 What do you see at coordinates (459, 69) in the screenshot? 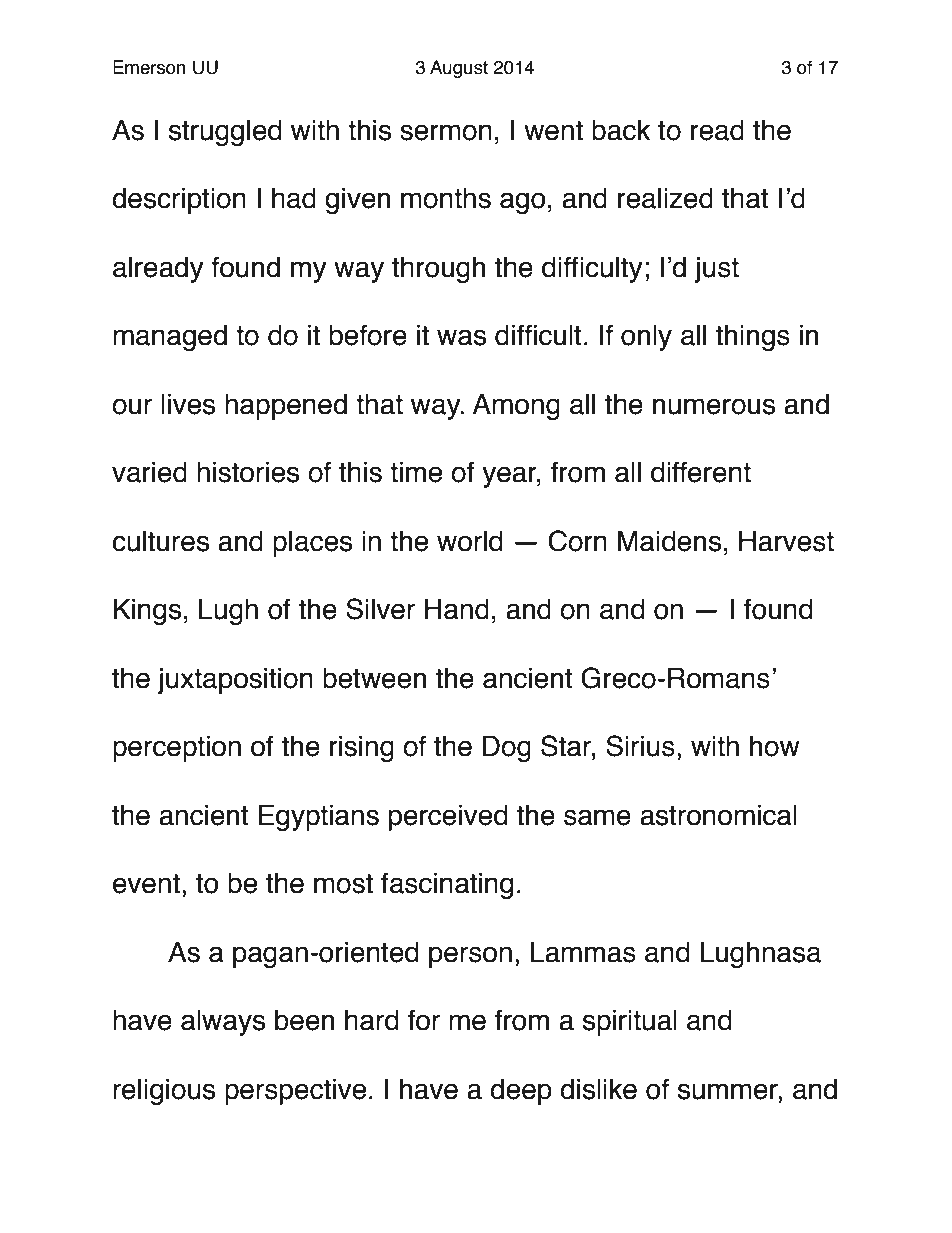
I see `August` at bounding box center [459, 69].
